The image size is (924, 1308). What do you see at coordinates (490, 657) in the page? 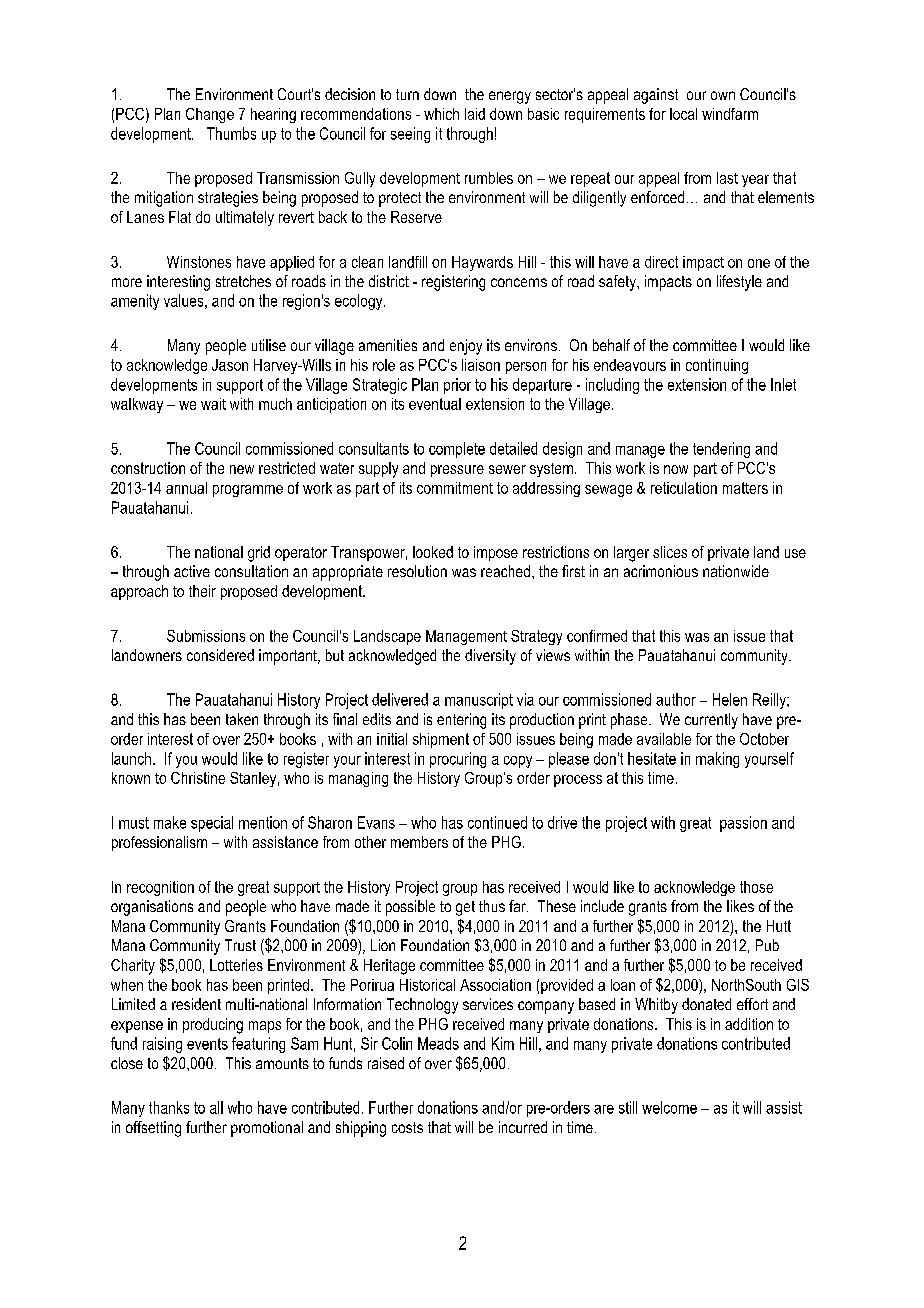
I see `diversity` at bounding box center [490, 657].
